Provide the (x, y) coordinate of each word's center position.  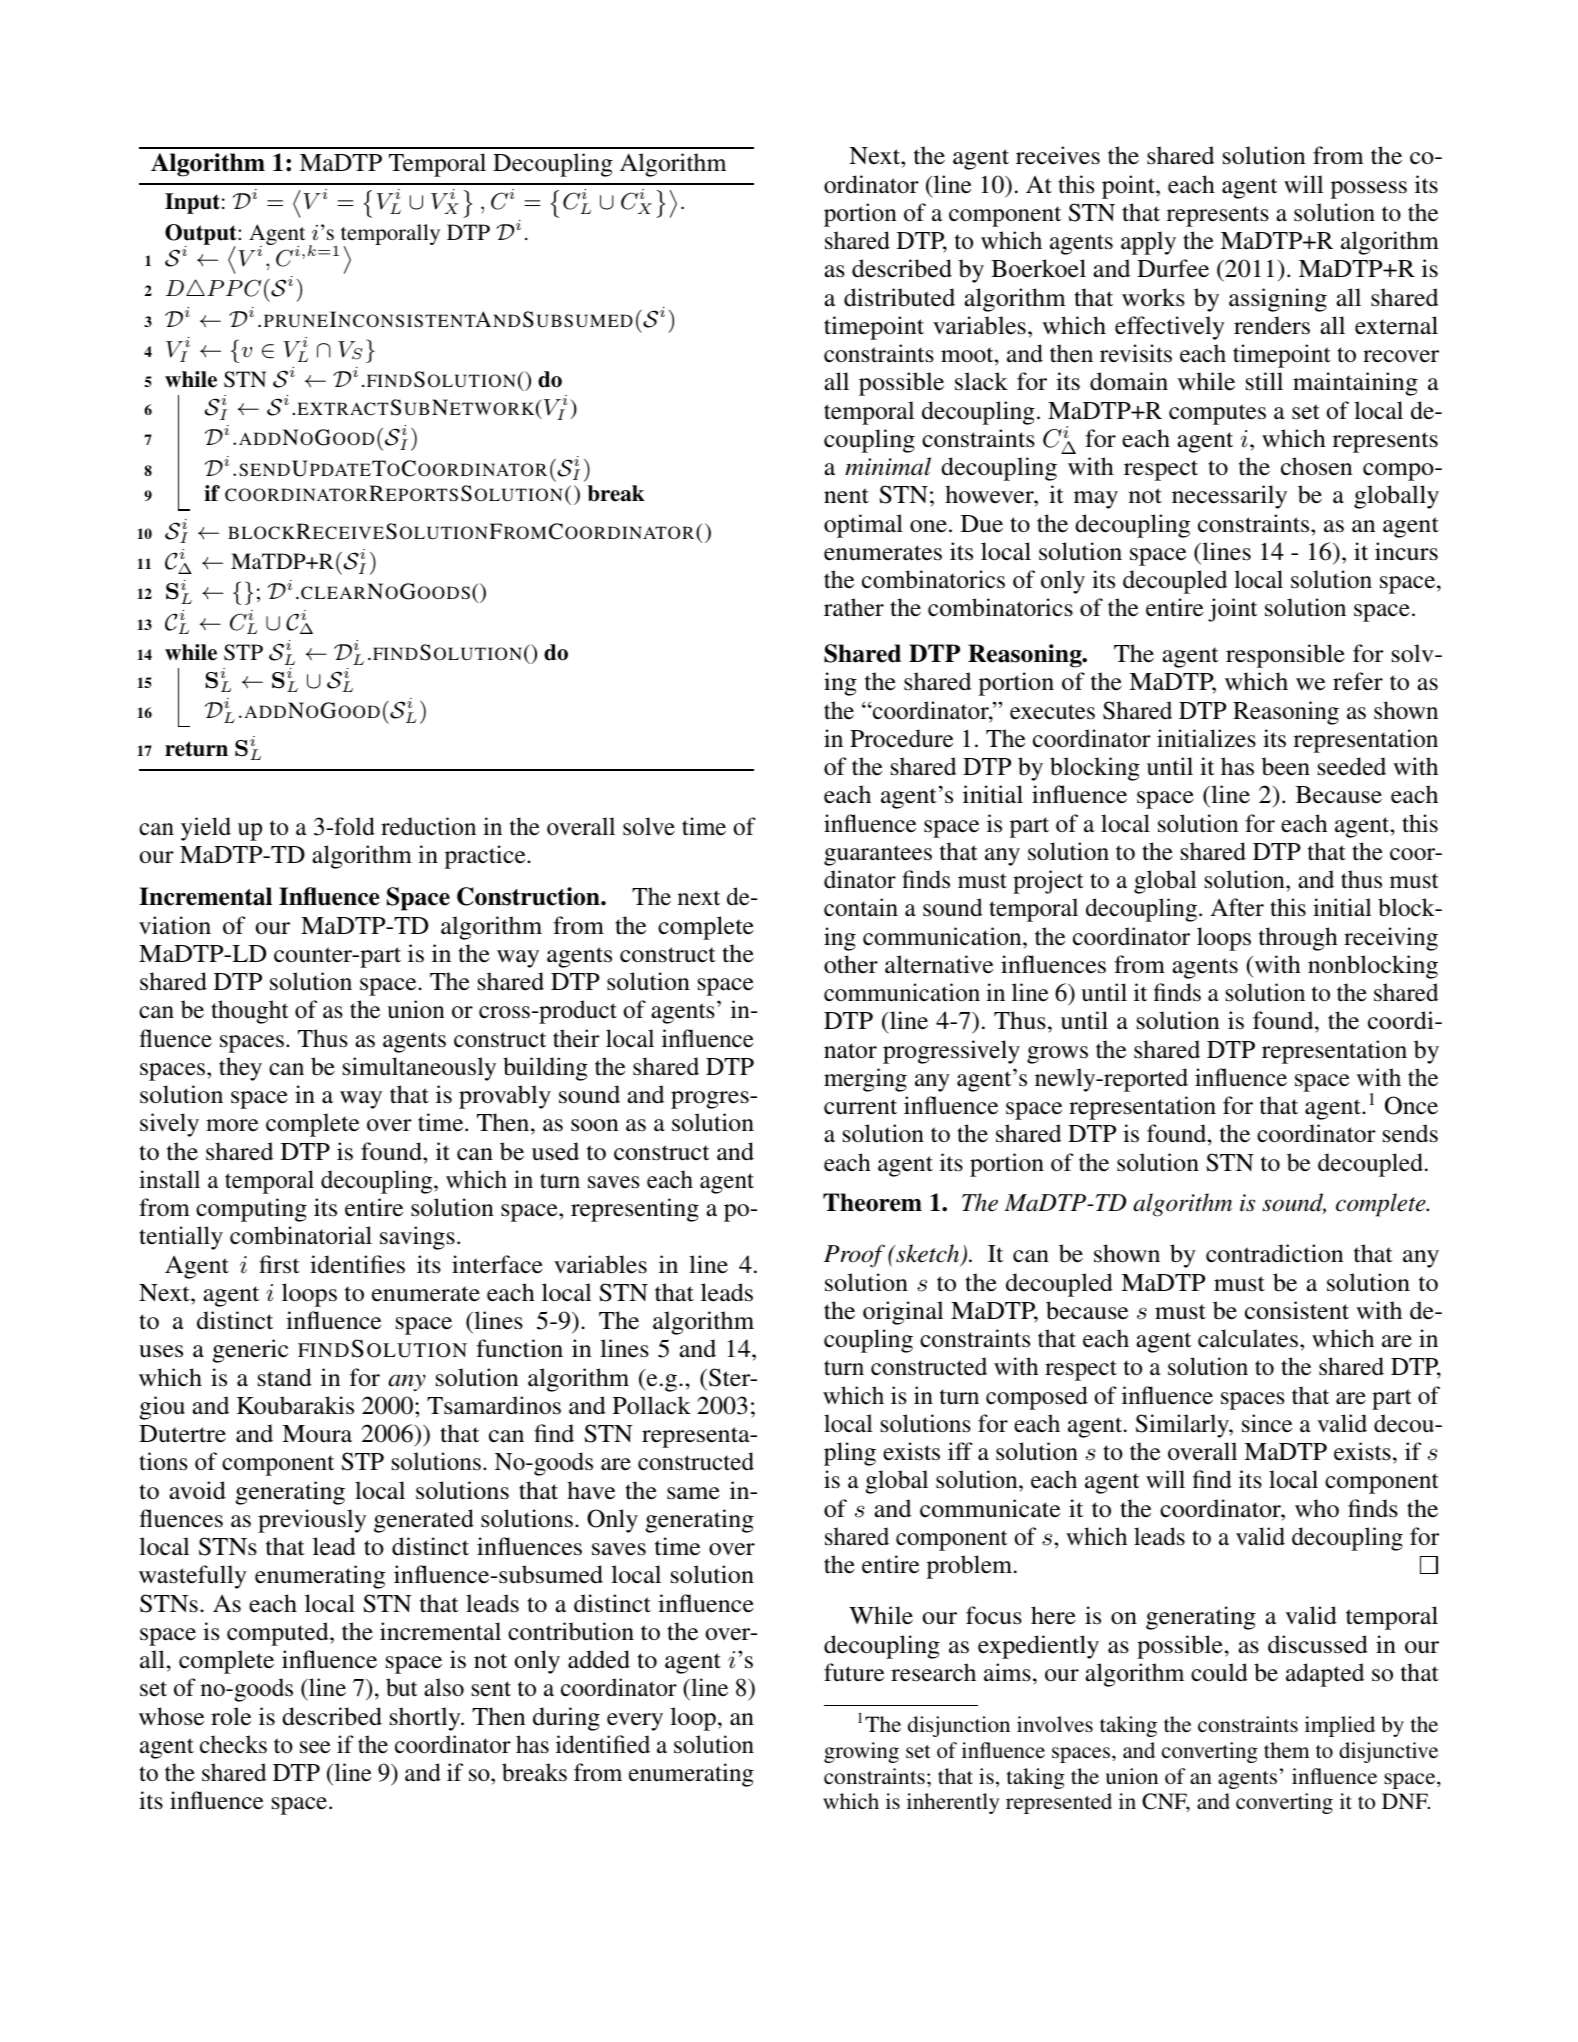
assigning (1278, 300)
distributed (899, 297)
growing (861, 1752)
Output (202, 236)
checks (233, 1744)
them (1286, 1750)
